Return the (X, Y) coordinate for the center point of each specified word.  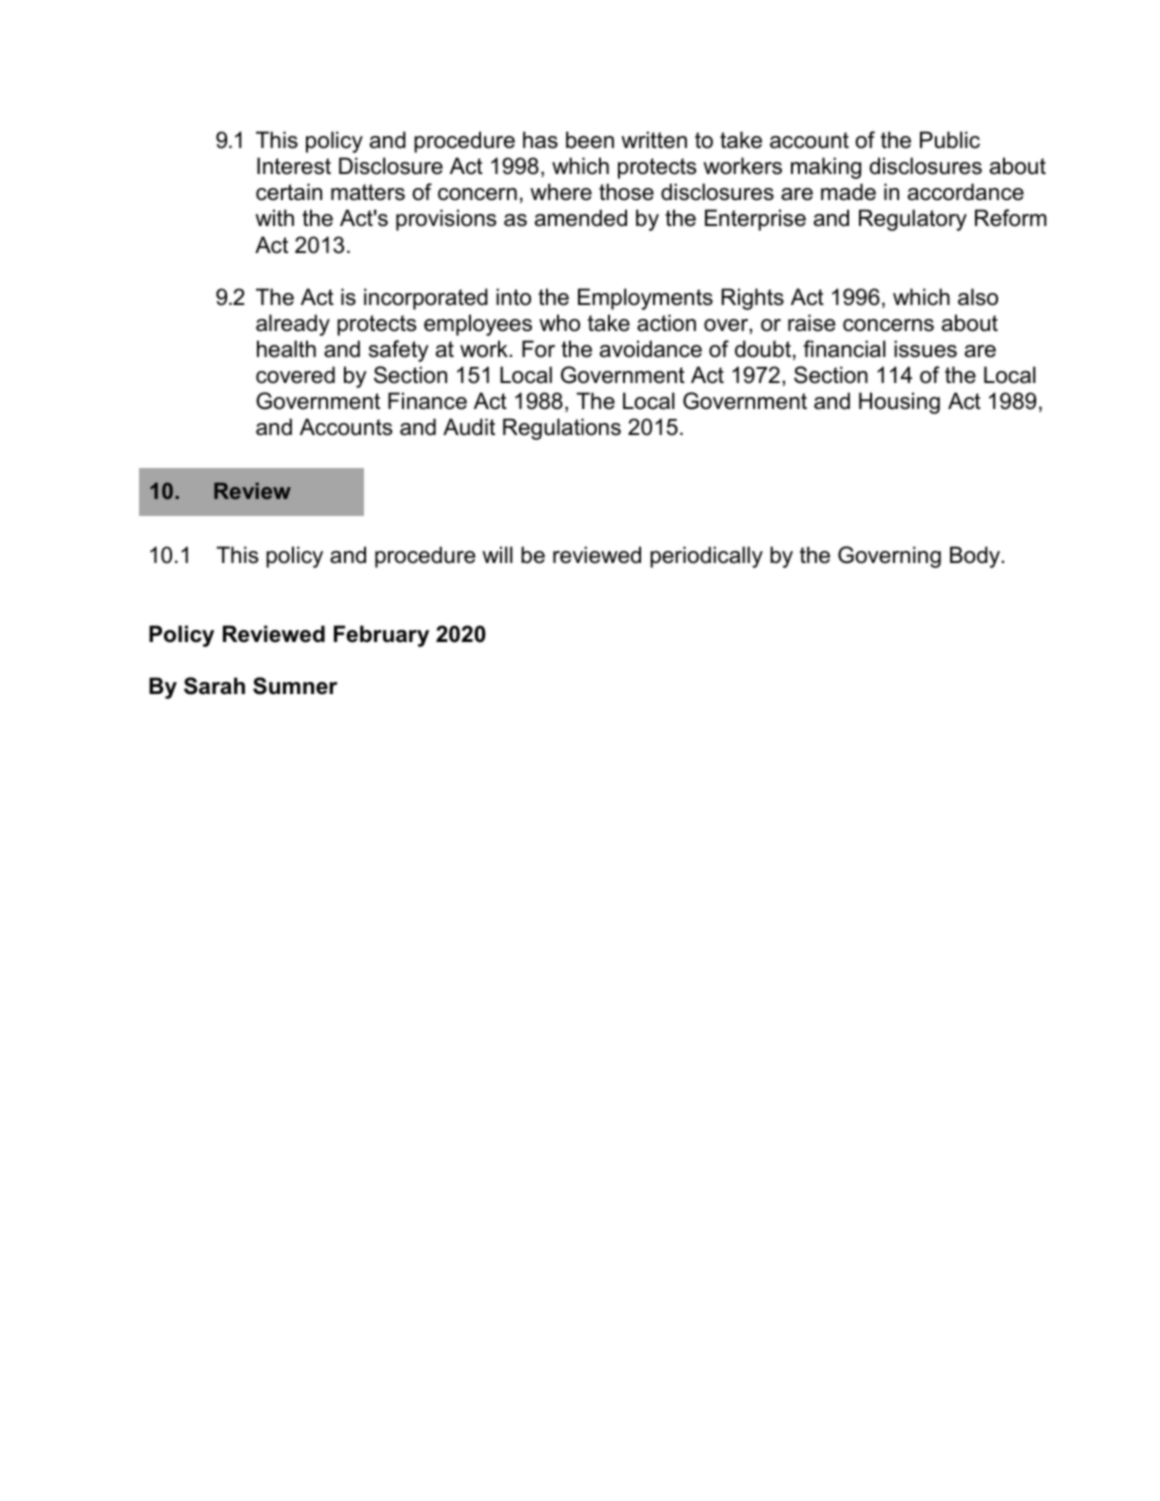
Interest (294, 166)
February (381, 636)
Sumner (295, 686)
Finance (427, 401)
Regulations (562, 429)
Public (950, 140)
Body (976, 557)
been (590, 140)
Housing (899, 403)
